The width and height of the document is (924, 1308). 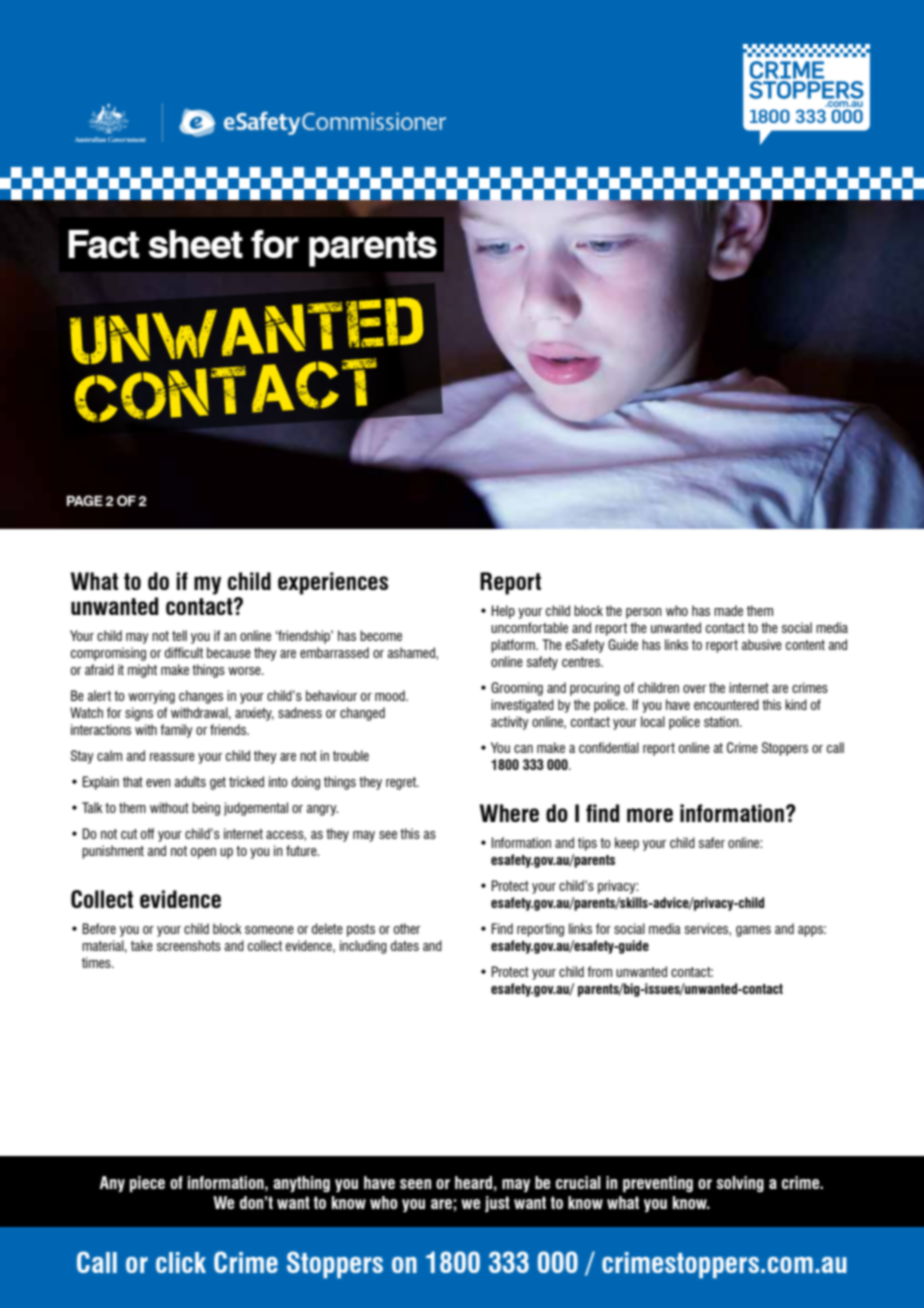 I want to click on made, so click(x=728, y=610).
